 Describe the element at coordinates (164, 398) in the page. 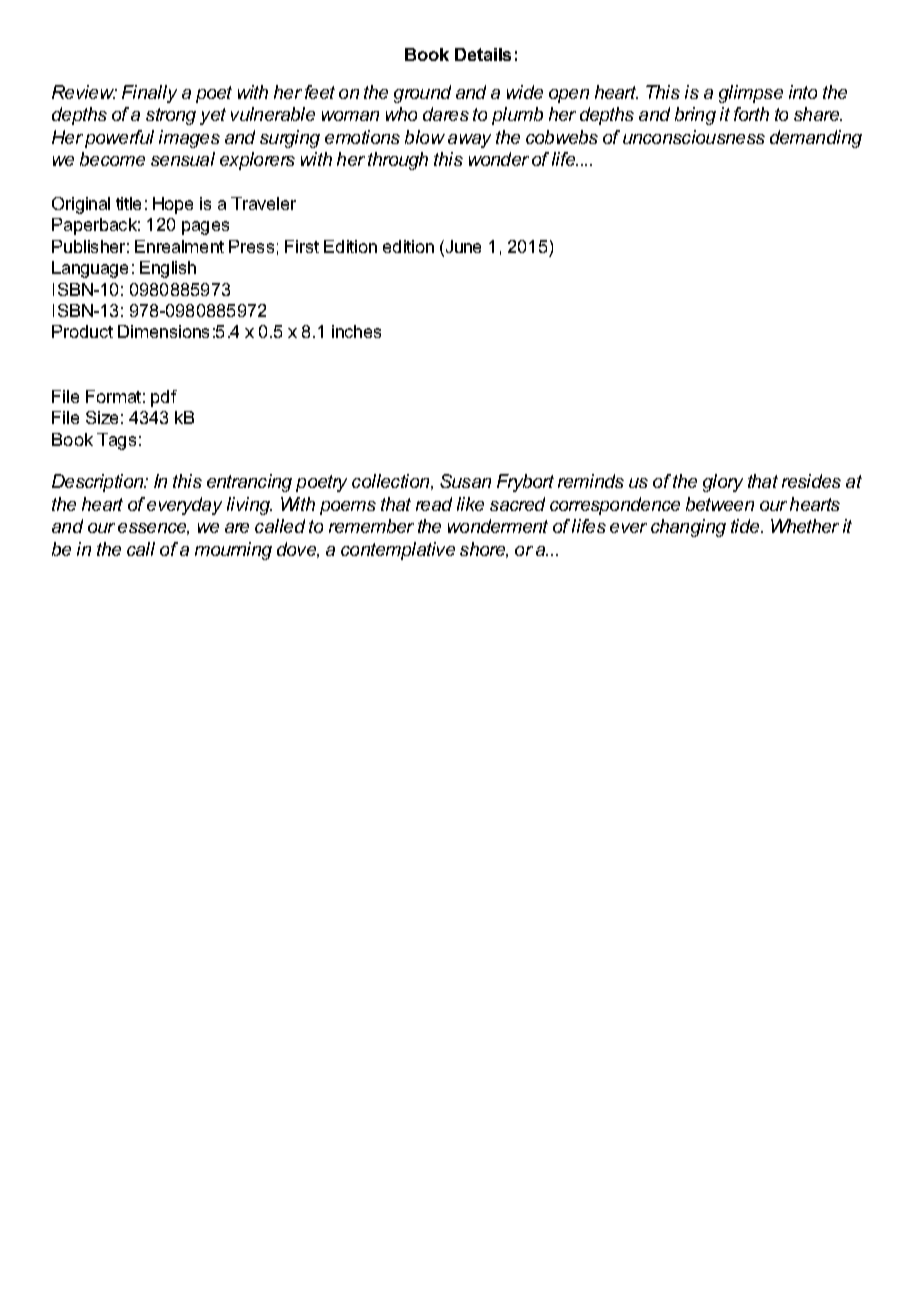

I see `pdf` at that location.
